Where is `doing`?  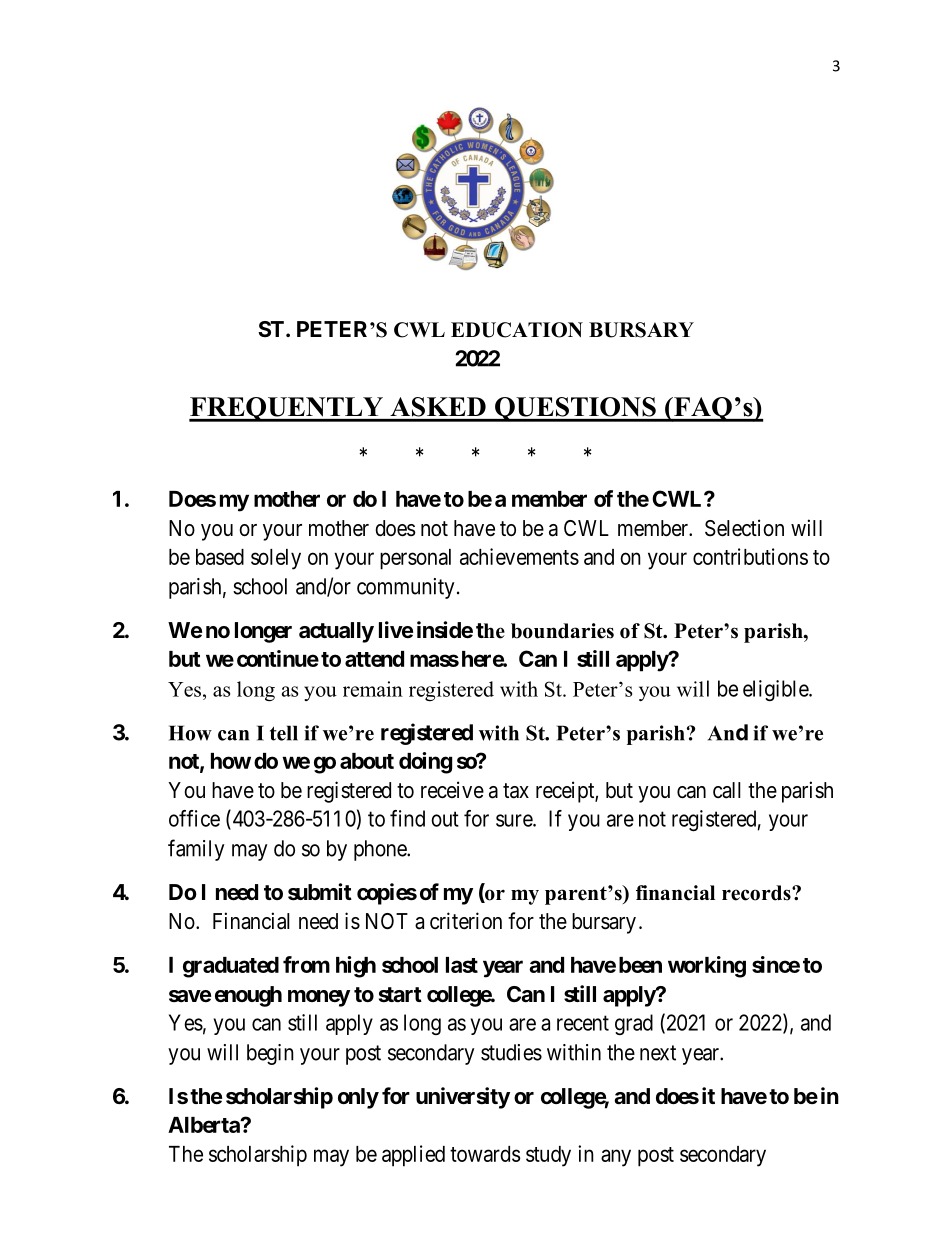
doing is located at coordinates (425, 763).
